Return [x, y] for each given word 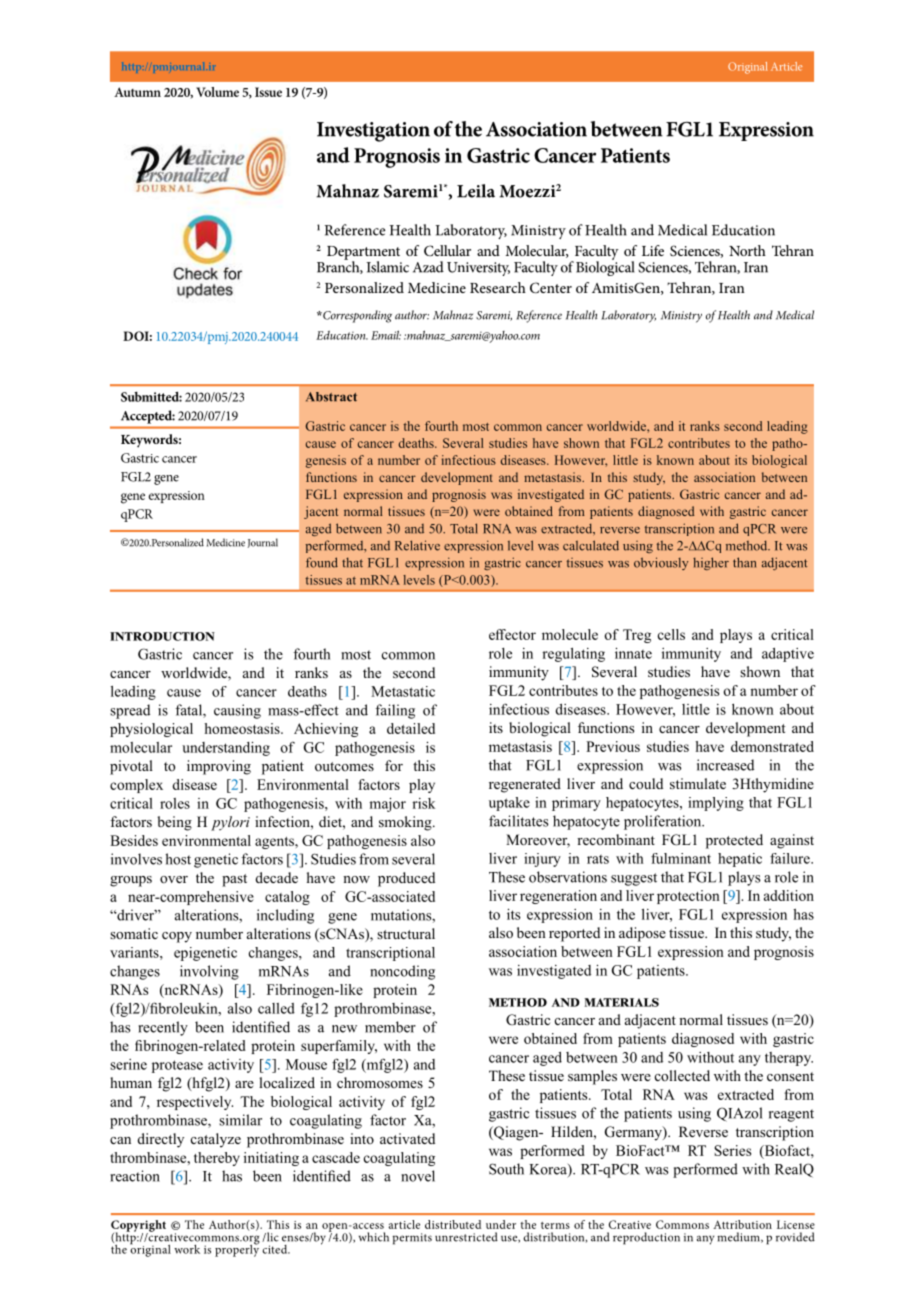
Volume [217, 92]
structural [406, 933]
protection [688, 897]
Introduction [162, 636]
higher [711, 563]
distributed [453, 1224]
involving [209, 972]
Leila [476, 191]
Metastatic [403, 691]
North [747, 250]
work [187, 1249]
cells [671, 634]
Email [386, 335]
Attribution [742, 1224]
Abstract [331, 397]
